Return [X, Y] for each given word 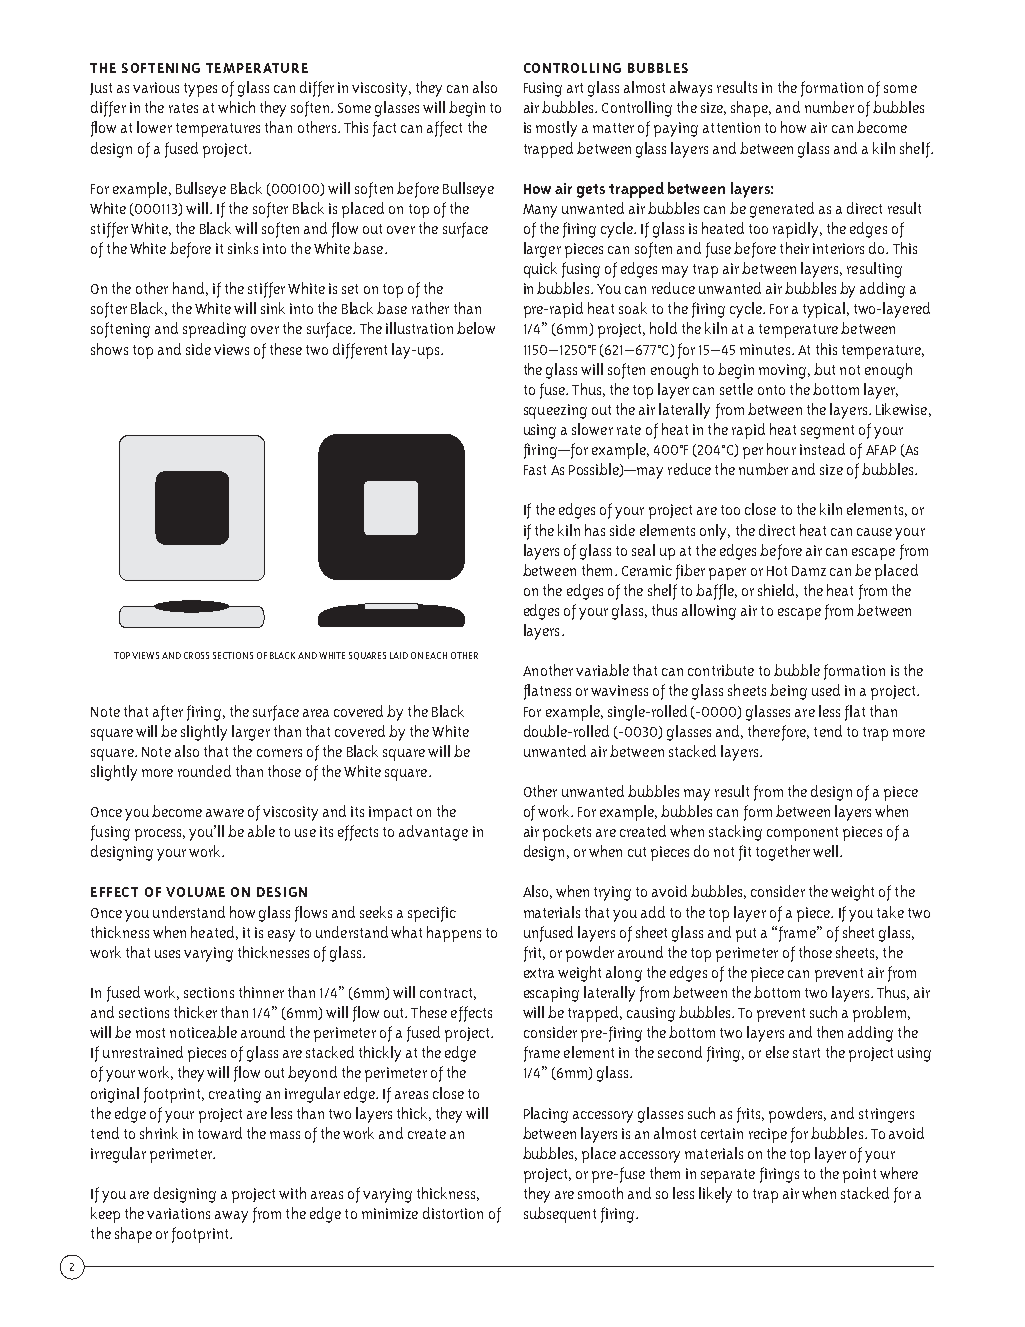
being [788, 692]
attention [731, 127]
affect [444, 129]
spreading [214, 330]
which [236, 107]
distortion [453, 1213]
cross [196, 655]
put [746, 935]
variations [178, 1213]
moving [784, 371]
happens [454, 934]
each [436, 655]
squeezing [555, 411]
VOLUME [195, 892]
